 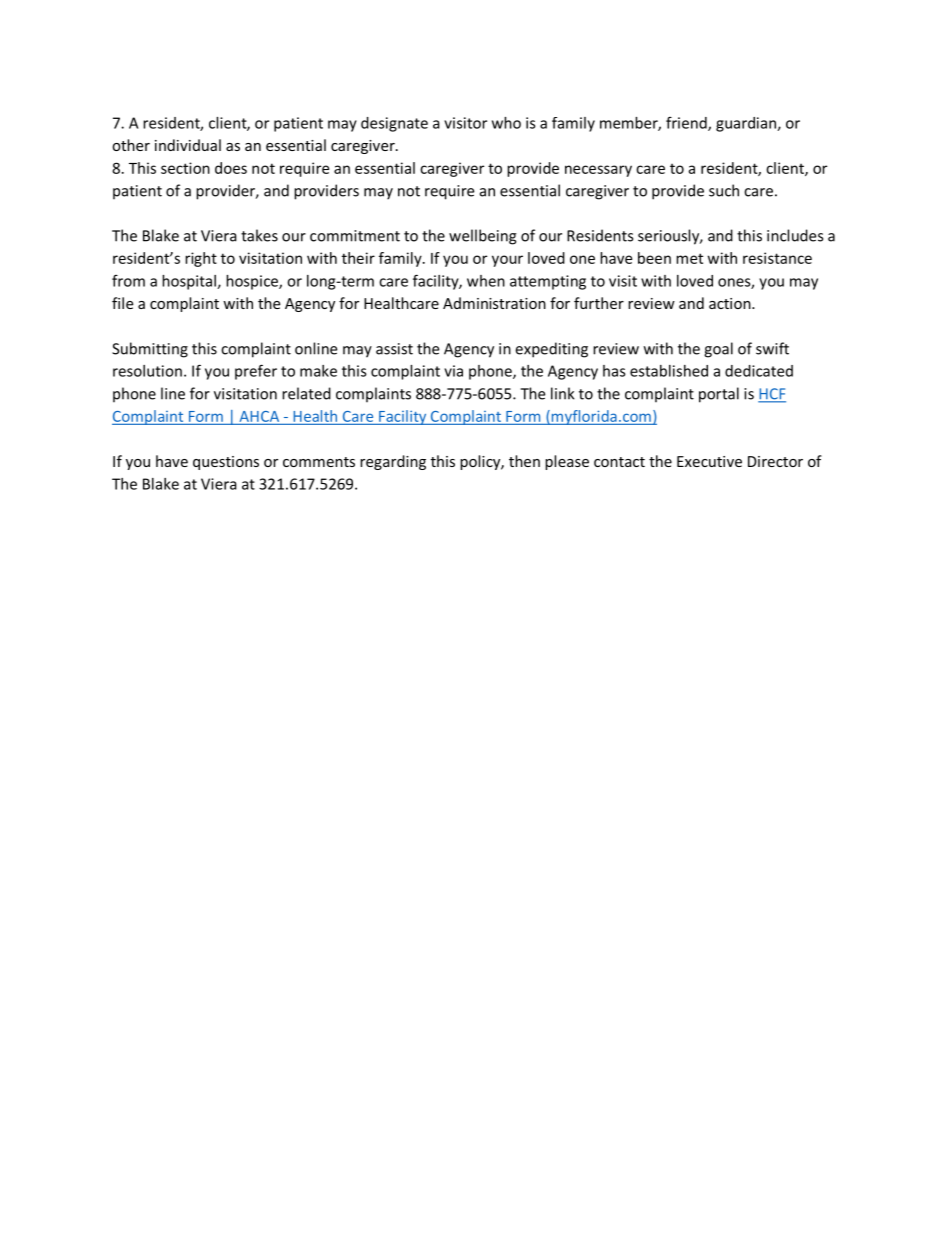 I want to click on section, so click(x=185, y=168).
